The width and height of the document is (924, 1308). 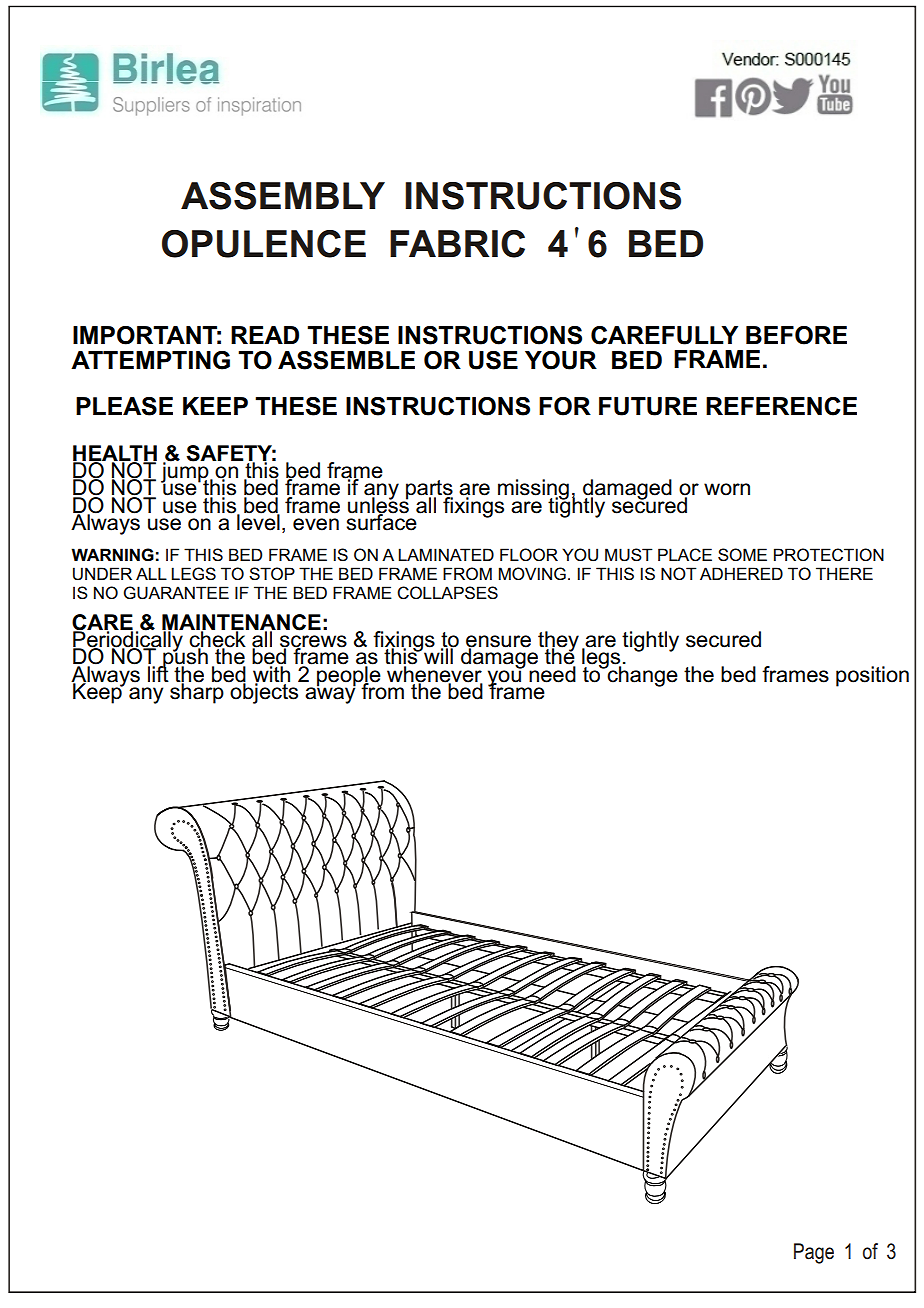 What do you see at coordinates (264, 244) in the document?
I see `OPULENCE` at bounding box center [264, 244].
